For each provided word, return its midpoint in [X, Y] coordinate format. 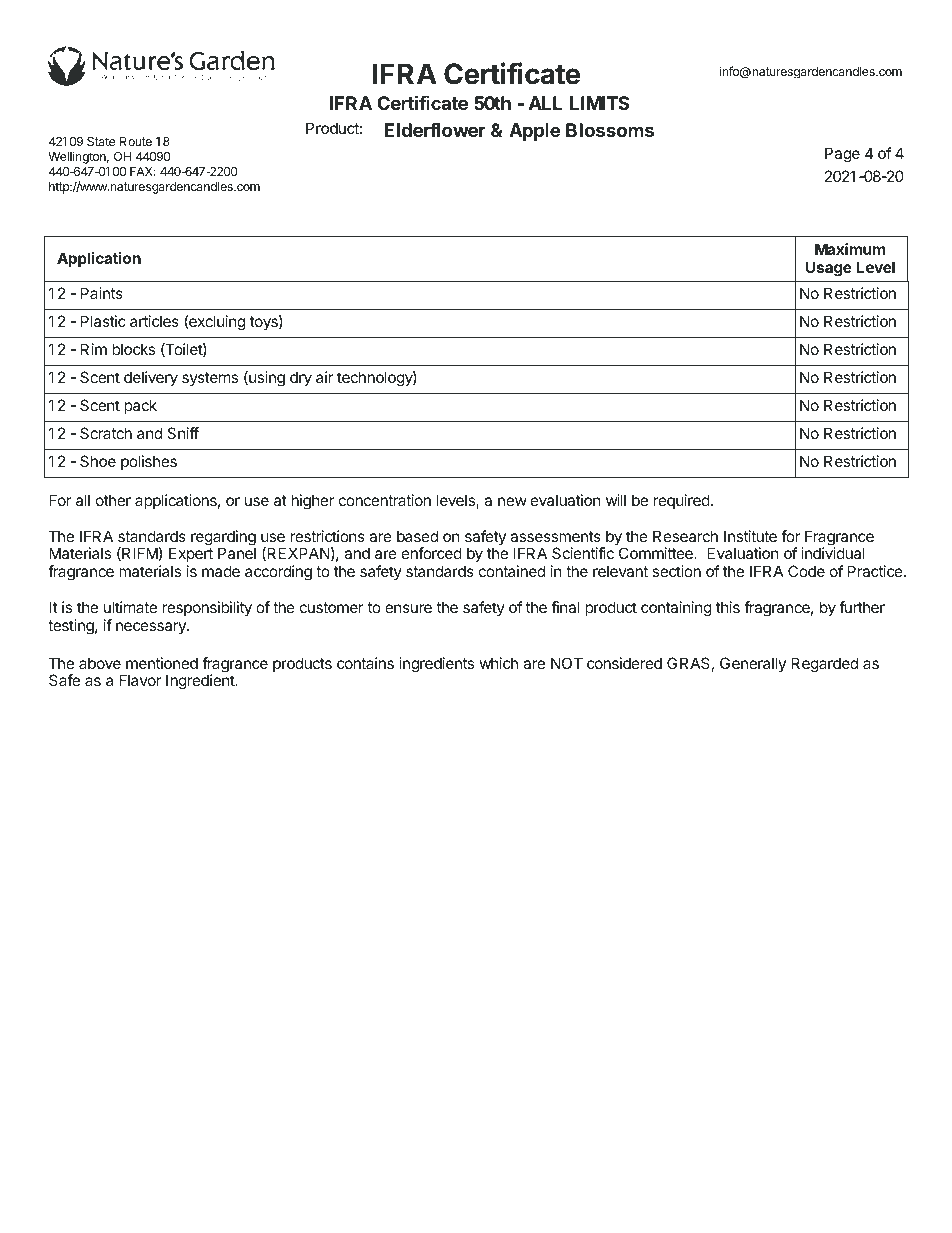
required [682, 501]
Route [136, 141]
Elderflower [434, 130]
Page [842, 155]
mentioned [162, 663]
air [324, 377]
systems [210, 379]
